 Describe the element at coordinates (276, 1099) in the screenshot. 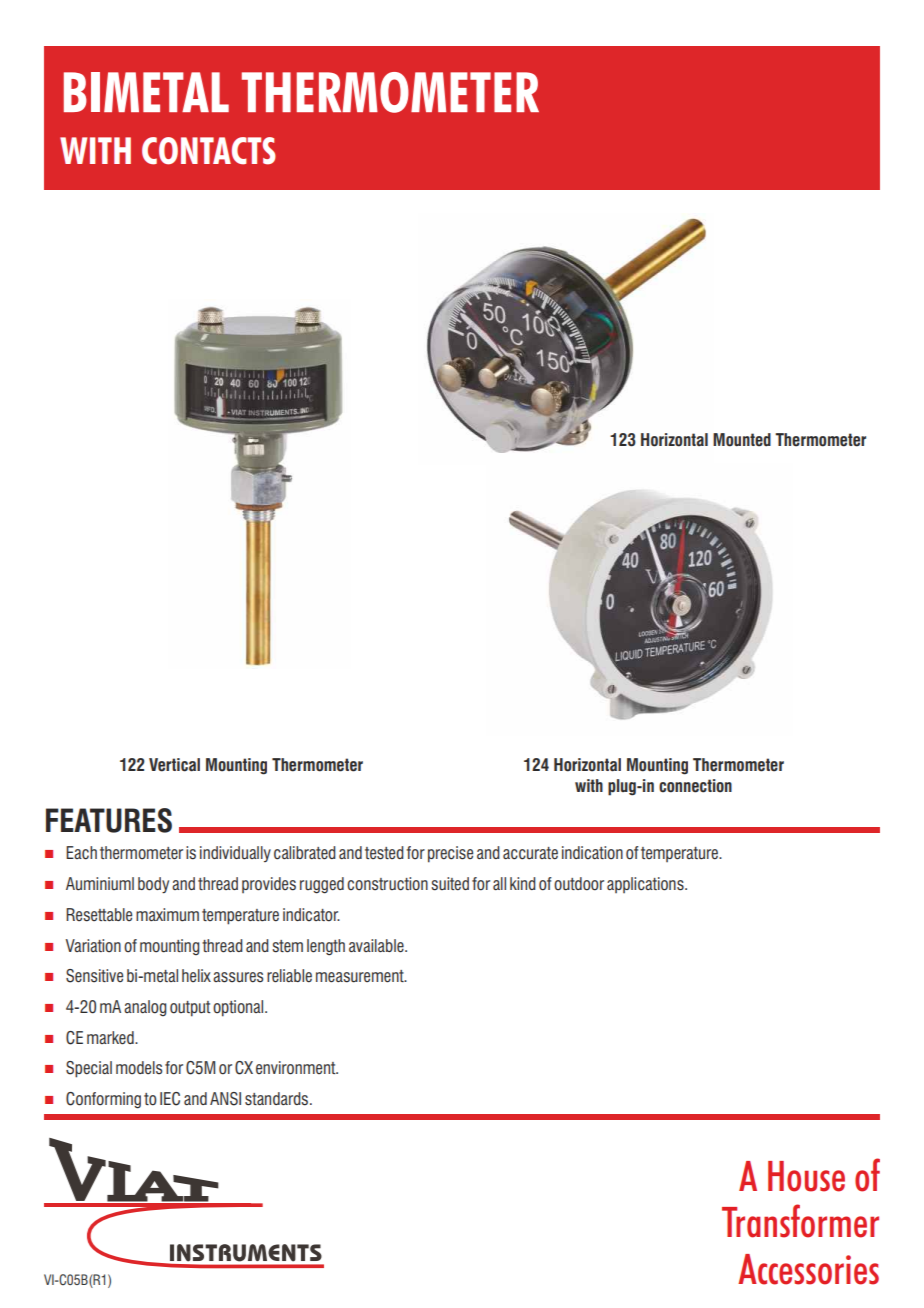

I see `standards` at that location.
